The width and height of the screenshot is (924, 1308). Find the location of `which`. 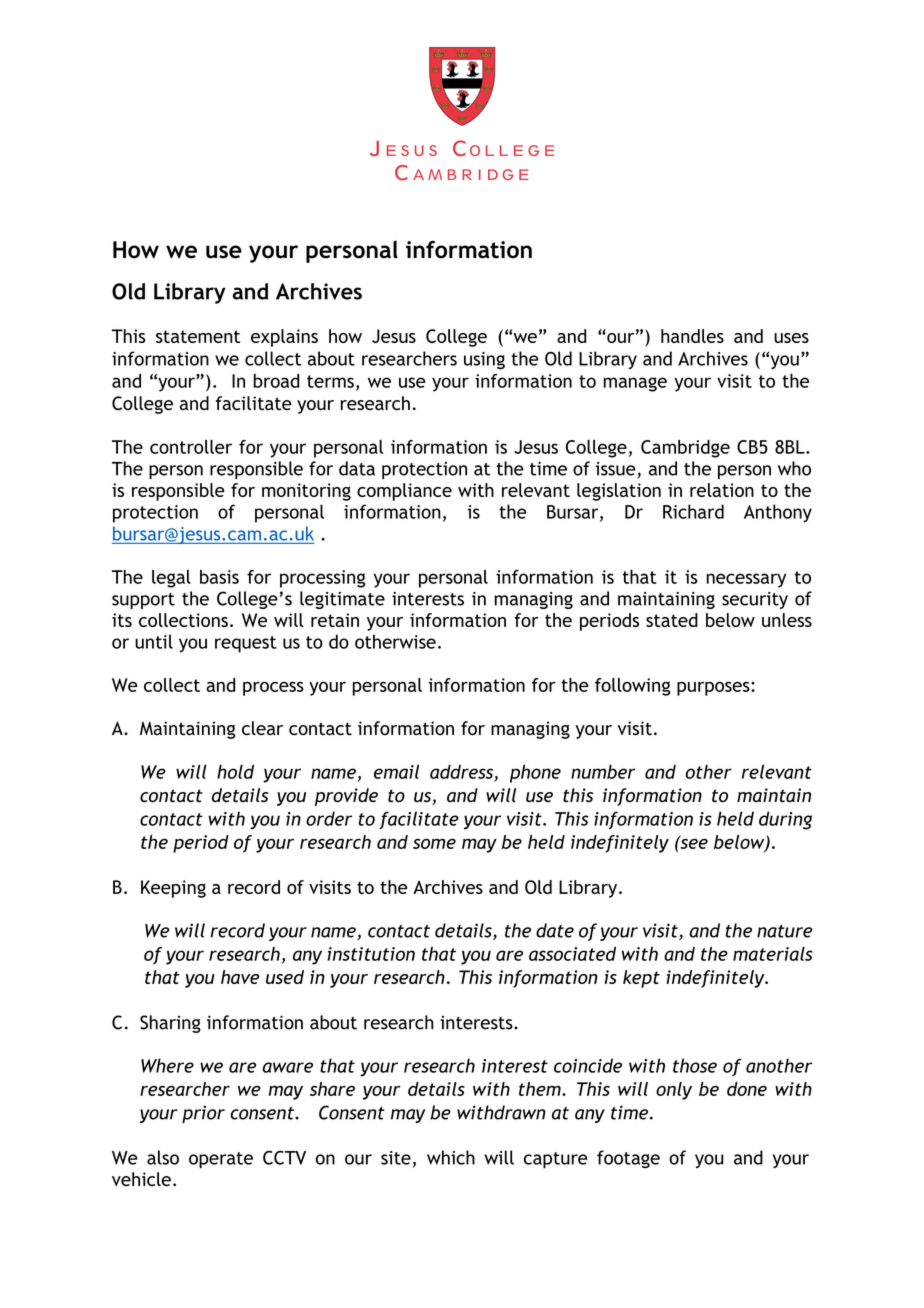

which is located at coordinates (451, 1157).
